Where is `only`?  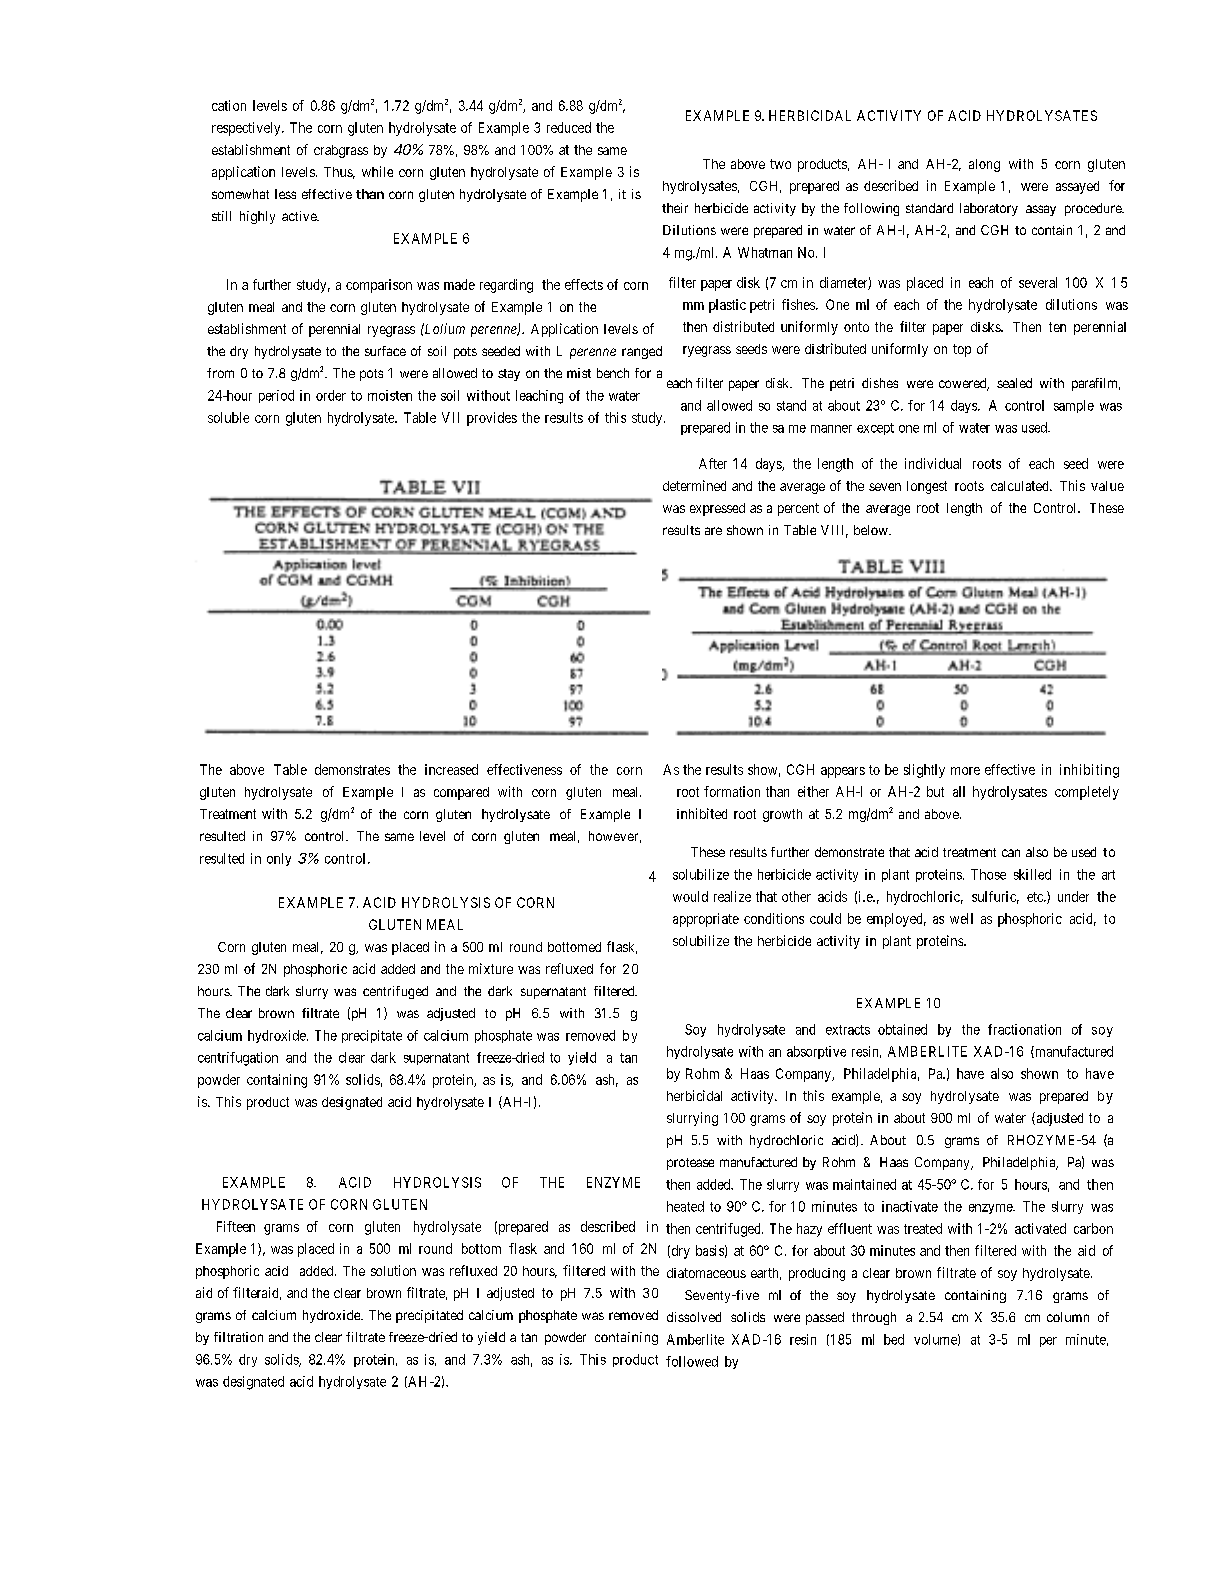 only is located at coordinates (279, 859).
